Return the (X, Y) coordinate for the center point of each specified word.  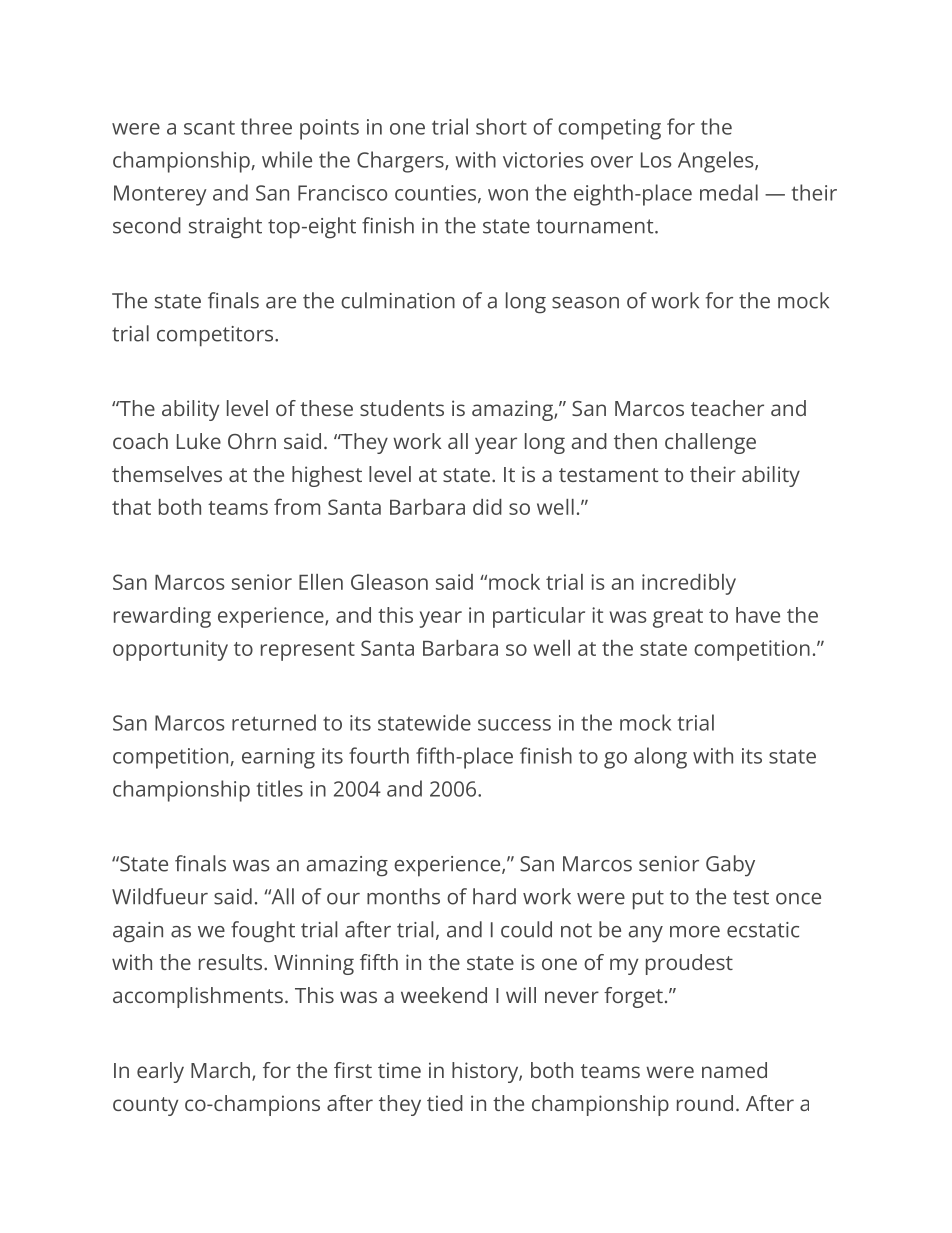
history (486, 1072)
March (220, 1070)
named (734, 1070)
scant (209, 128)
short (501, 126)
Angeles (716, 162)
